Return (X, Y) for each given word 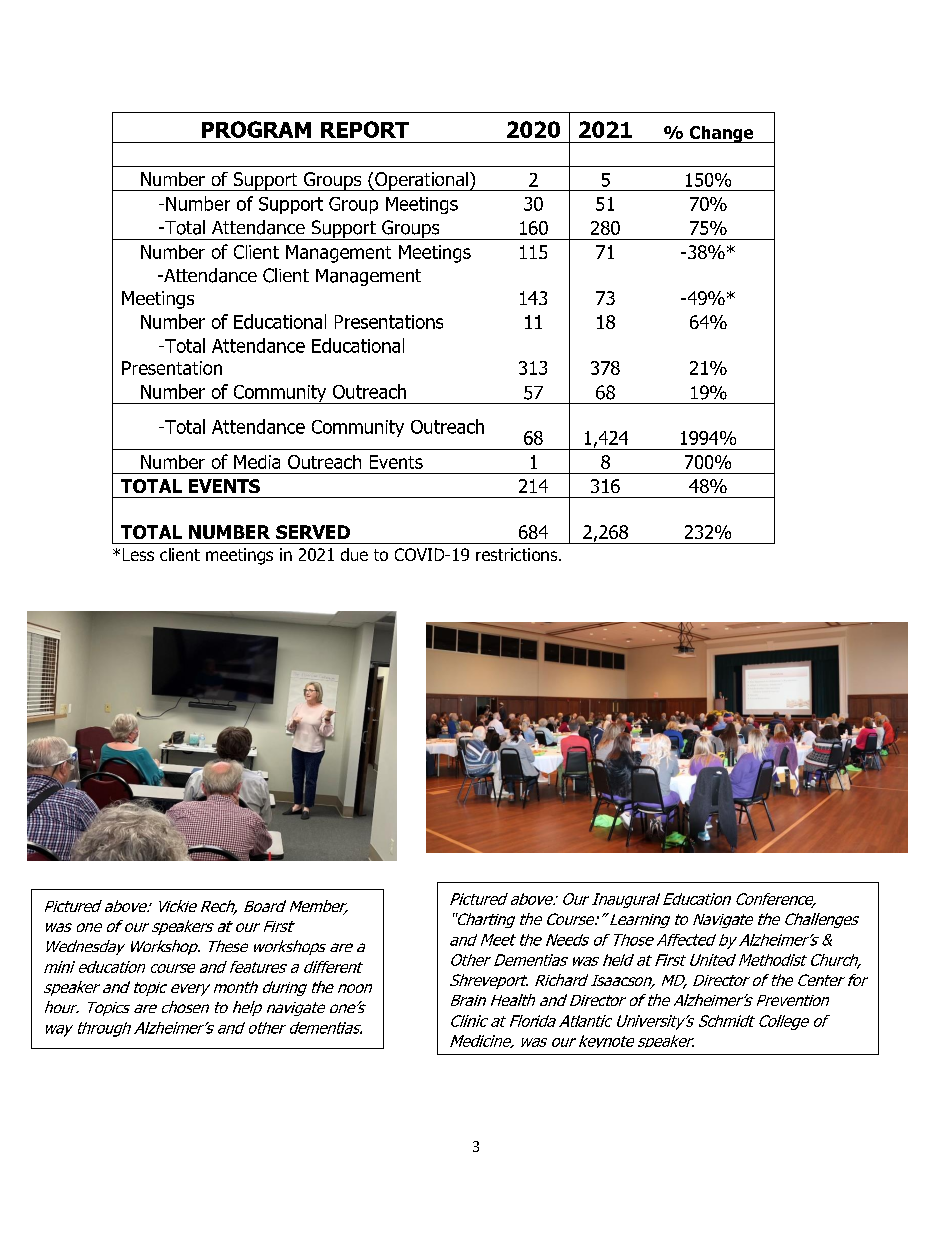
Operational (421, 181)
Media (257, 462)
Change (721, 134)
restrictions (518, 554)
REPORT (365, 129)
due (354, 554)
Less (138, 554)
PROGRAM (256, 129)
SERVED (313, 532)
